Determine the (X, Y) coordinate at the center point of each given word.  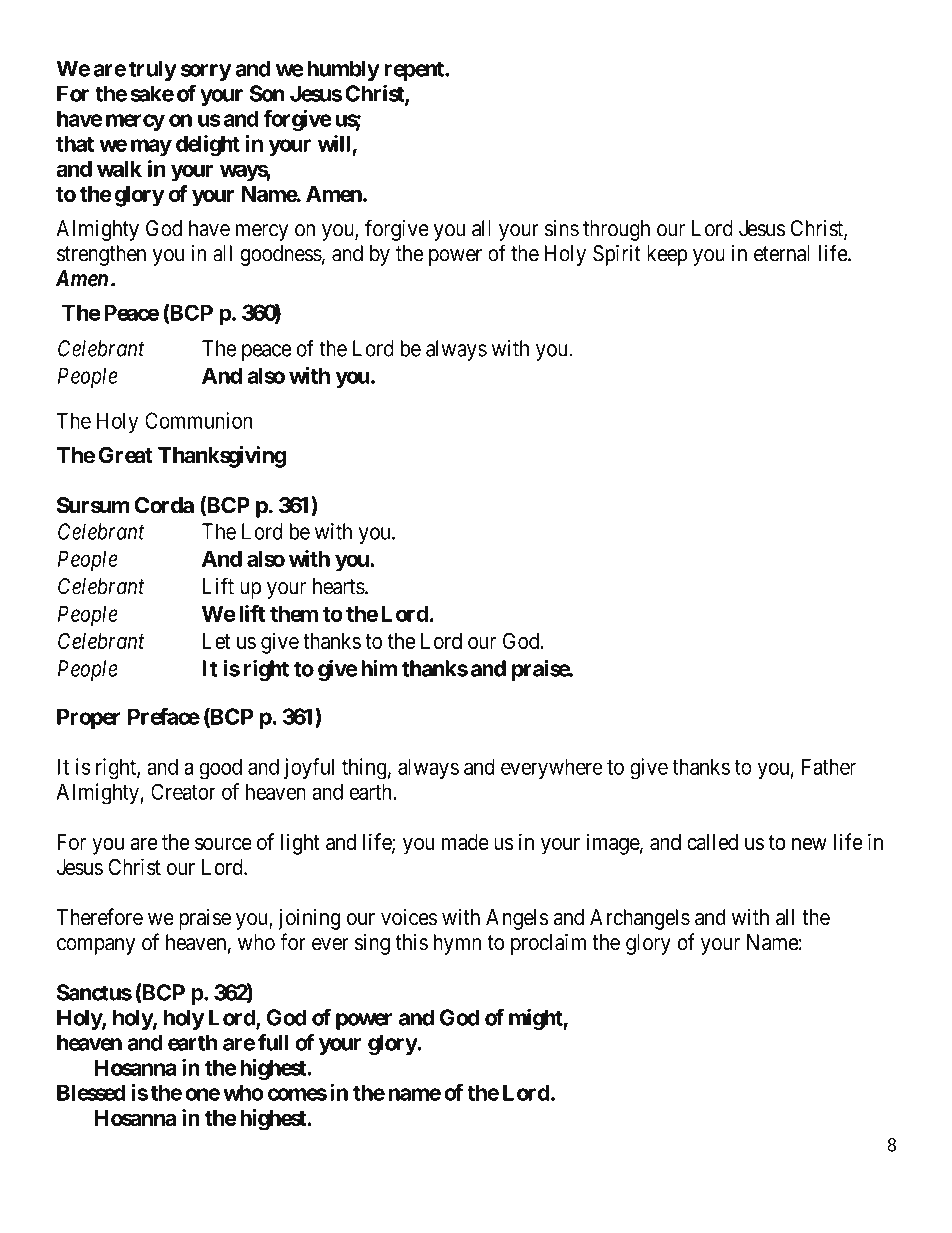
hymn (457, 944)
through (616, 230)
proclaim (548, 944)
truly (153, 70)
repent (415, 71)
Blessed (91, 1092)
